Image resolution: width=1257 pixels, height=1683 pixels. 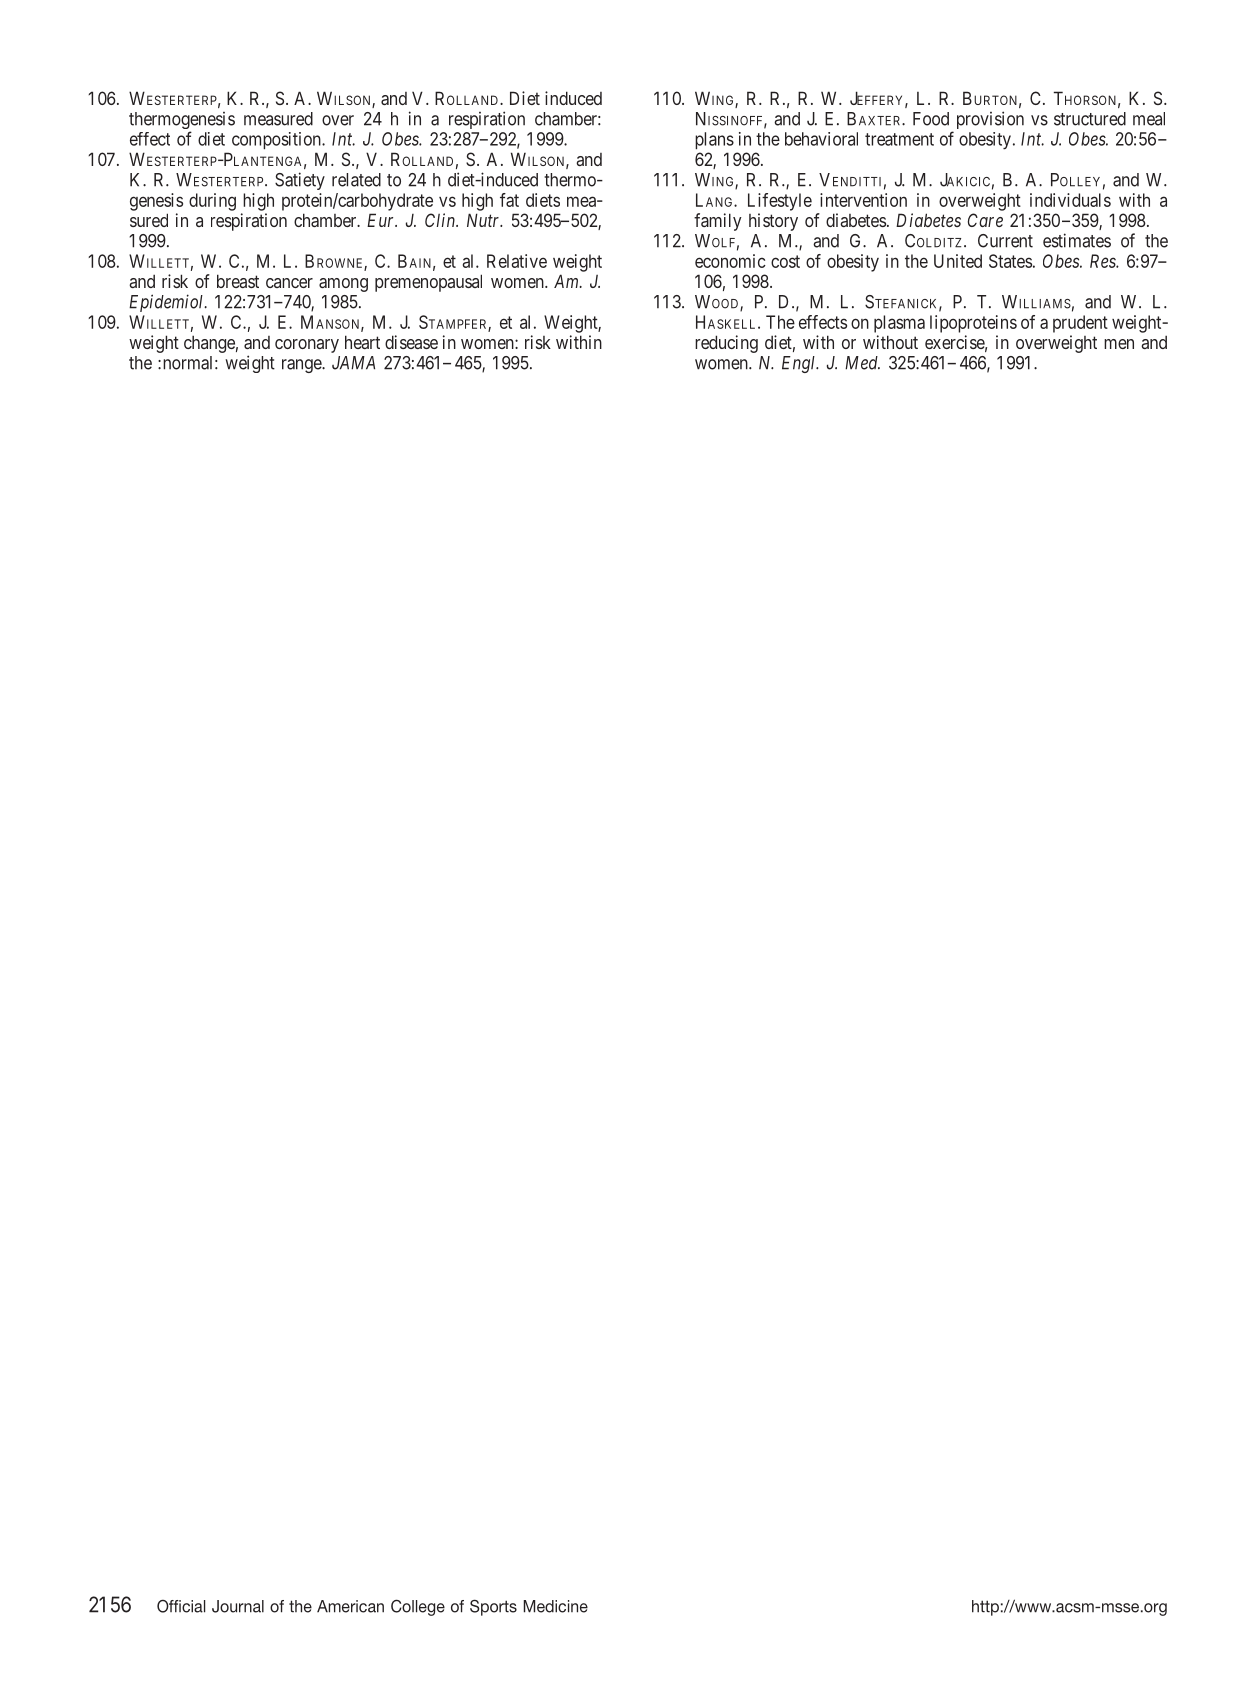 I want to click on Journal, so click(x=238, y=1606).
